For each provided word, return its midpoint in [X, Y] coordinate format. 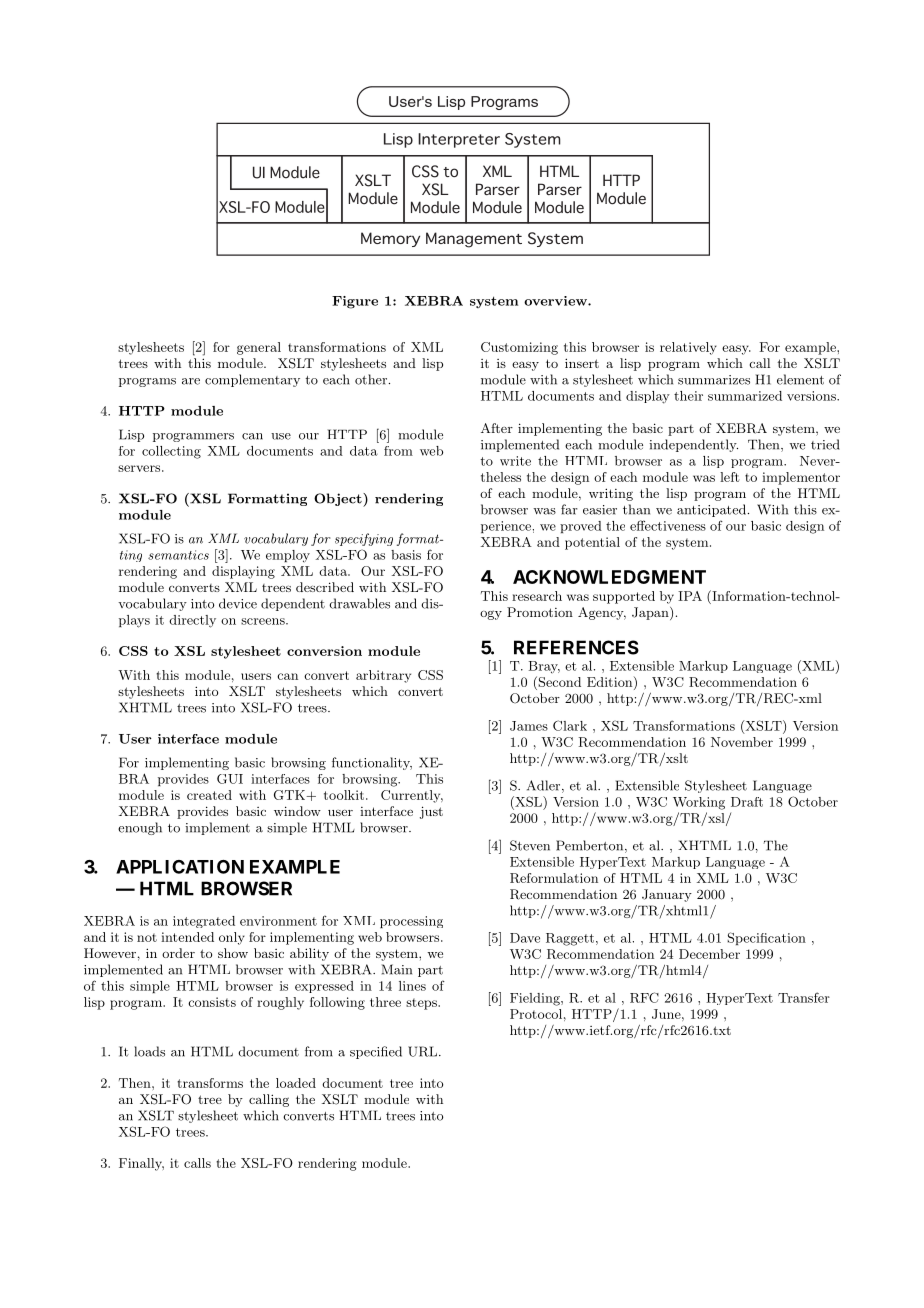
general [259, 348]
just [431, 812]
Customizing [519, 348]
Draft [747, 802]
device [238, 603]
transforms [210, 1083]
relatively [688, 348]
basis [406, 555]
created [209, 795]
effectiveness [668, 525]
